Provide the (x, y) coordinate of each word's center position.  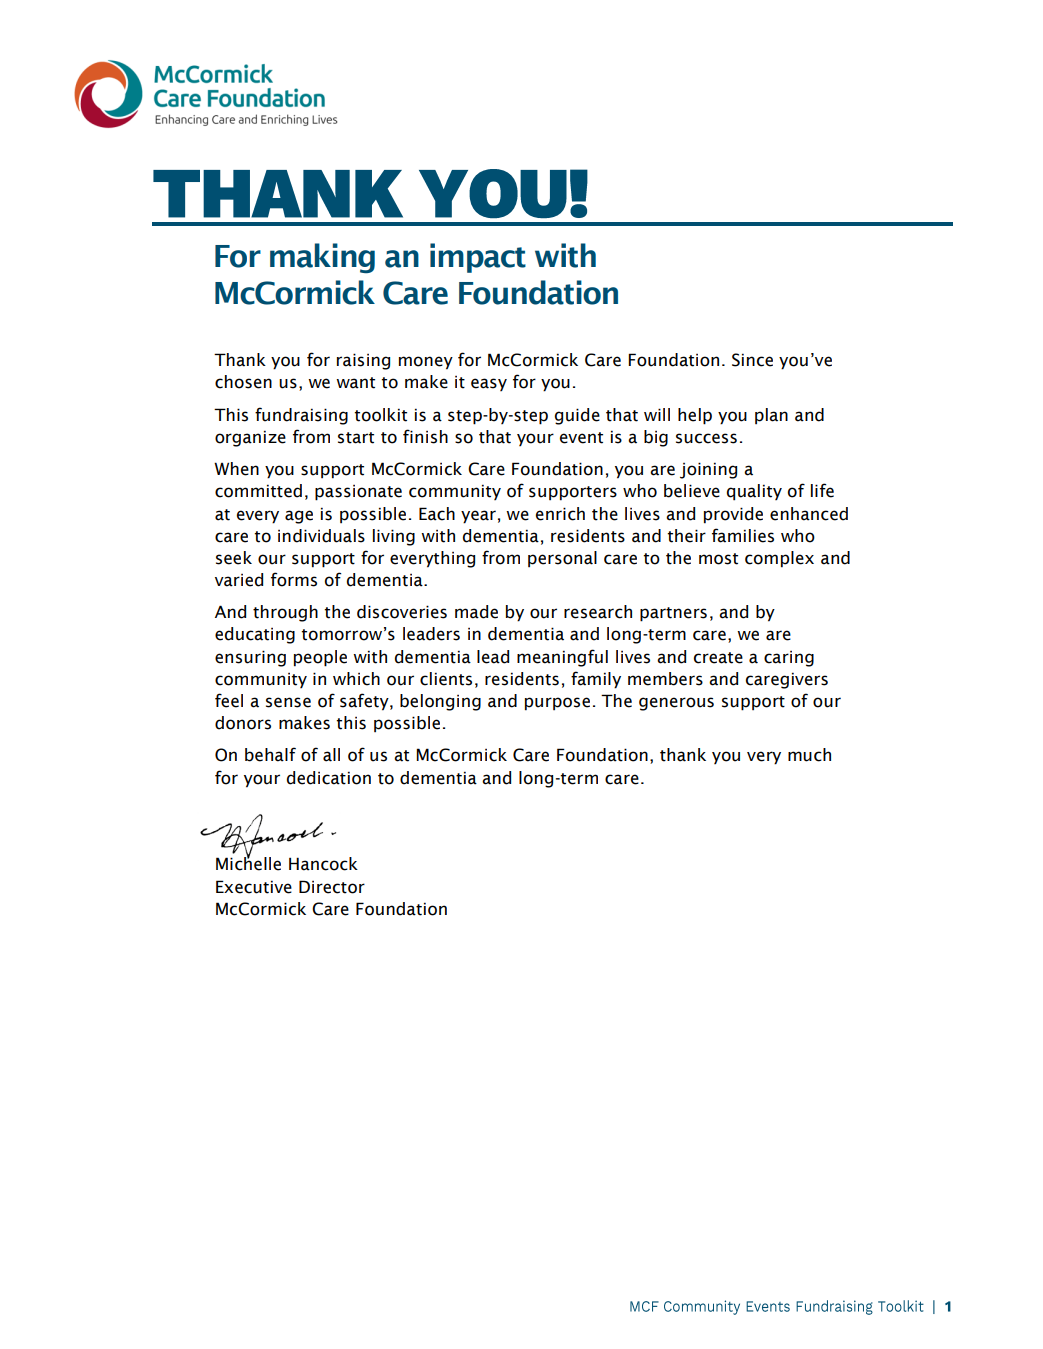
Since (752, 360)
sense (288, 702)
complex (779, 559)
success (706, 438)
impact (478, 258)
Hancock (323, 864)
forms (294, 579)
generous (676, 704)
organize (250, 438)
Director (332, 887)
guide (577, 416)
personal (562, 559)
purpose (557, 704)
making (322, 258)
